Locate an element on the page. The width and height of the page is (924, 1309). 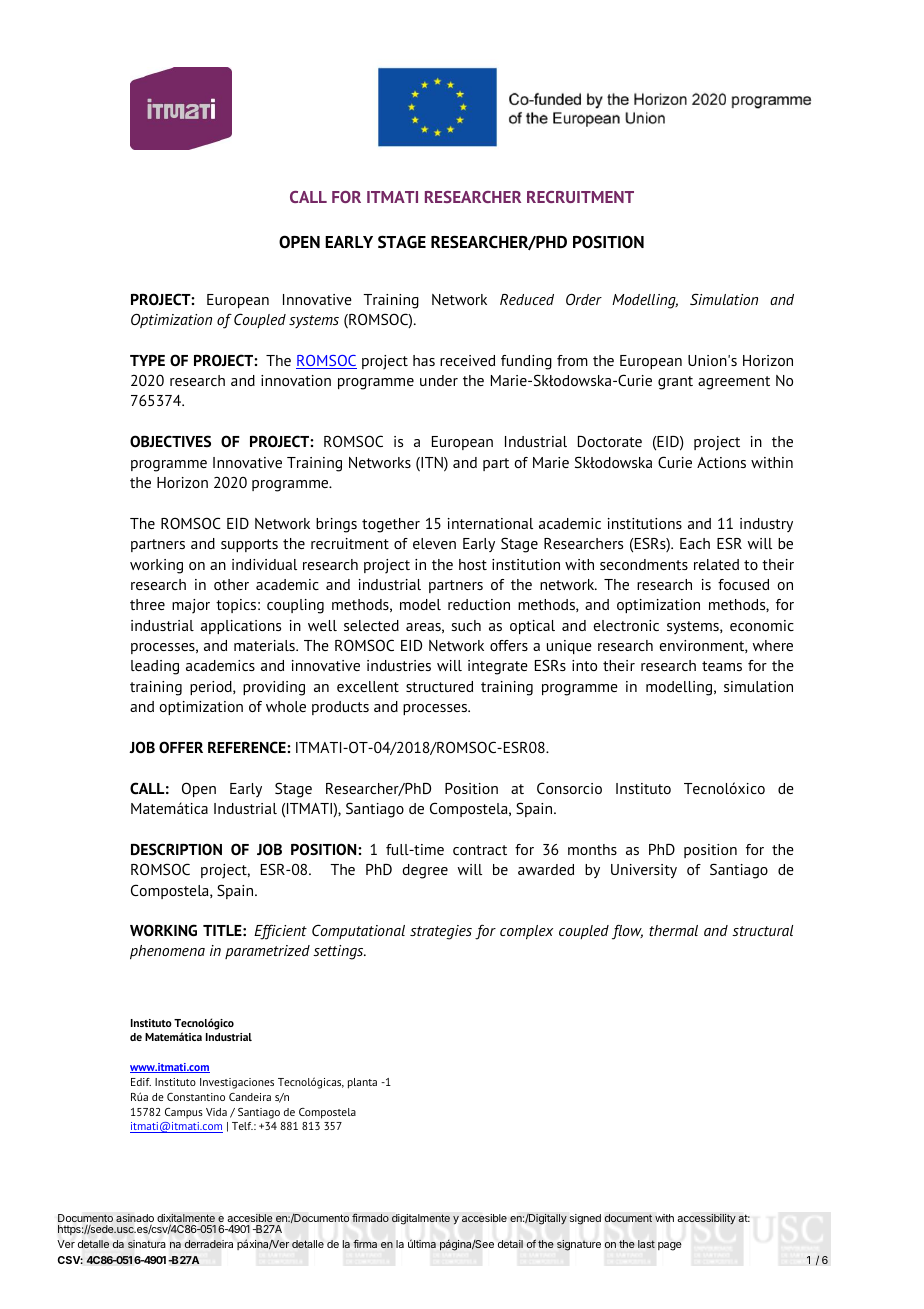
contract is located at coordinates (480, 850).
